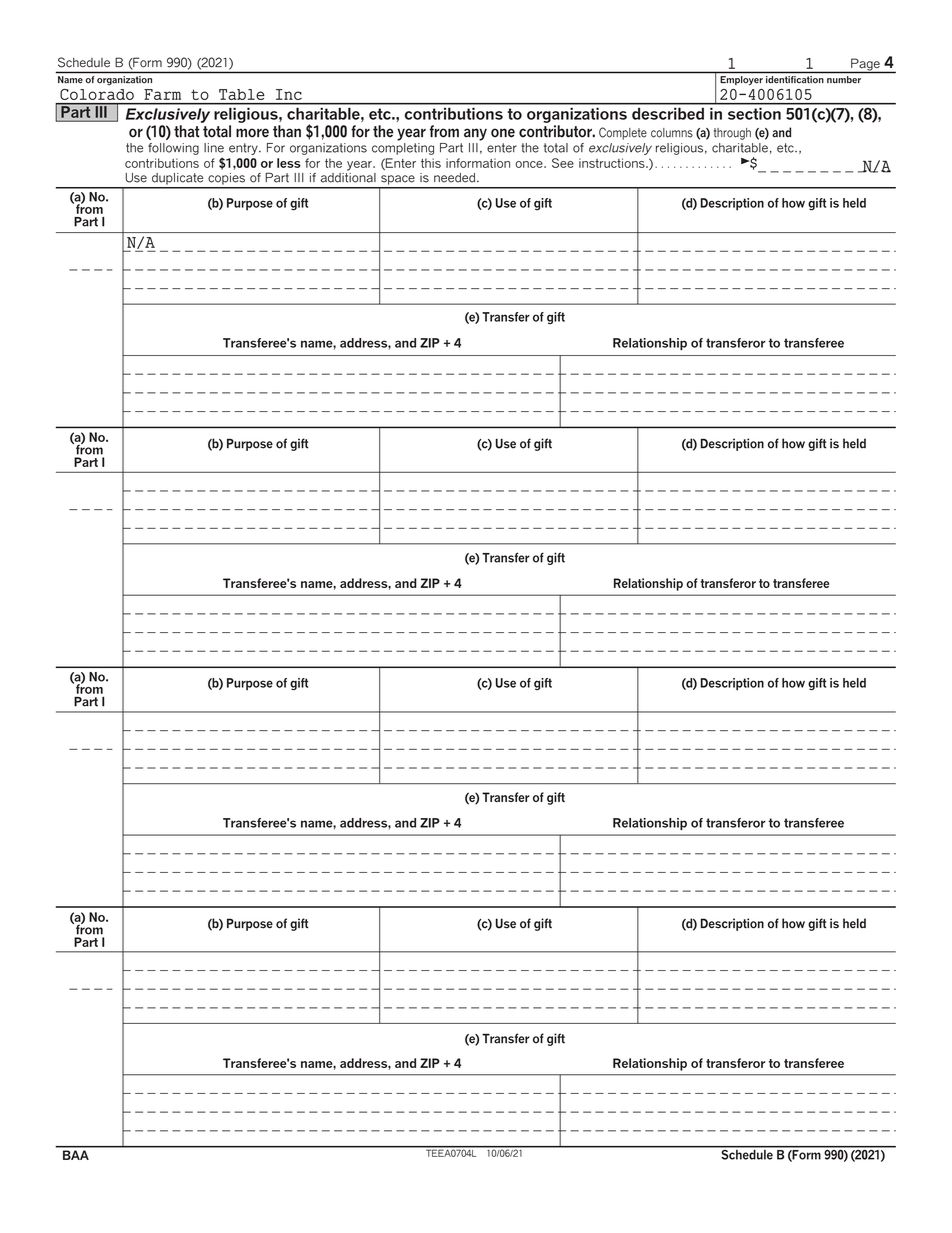 This screenshot has width=952, height=1233. Describe the element at coordinates (794, 79) in the screenshot. I see `identification` at that location.
